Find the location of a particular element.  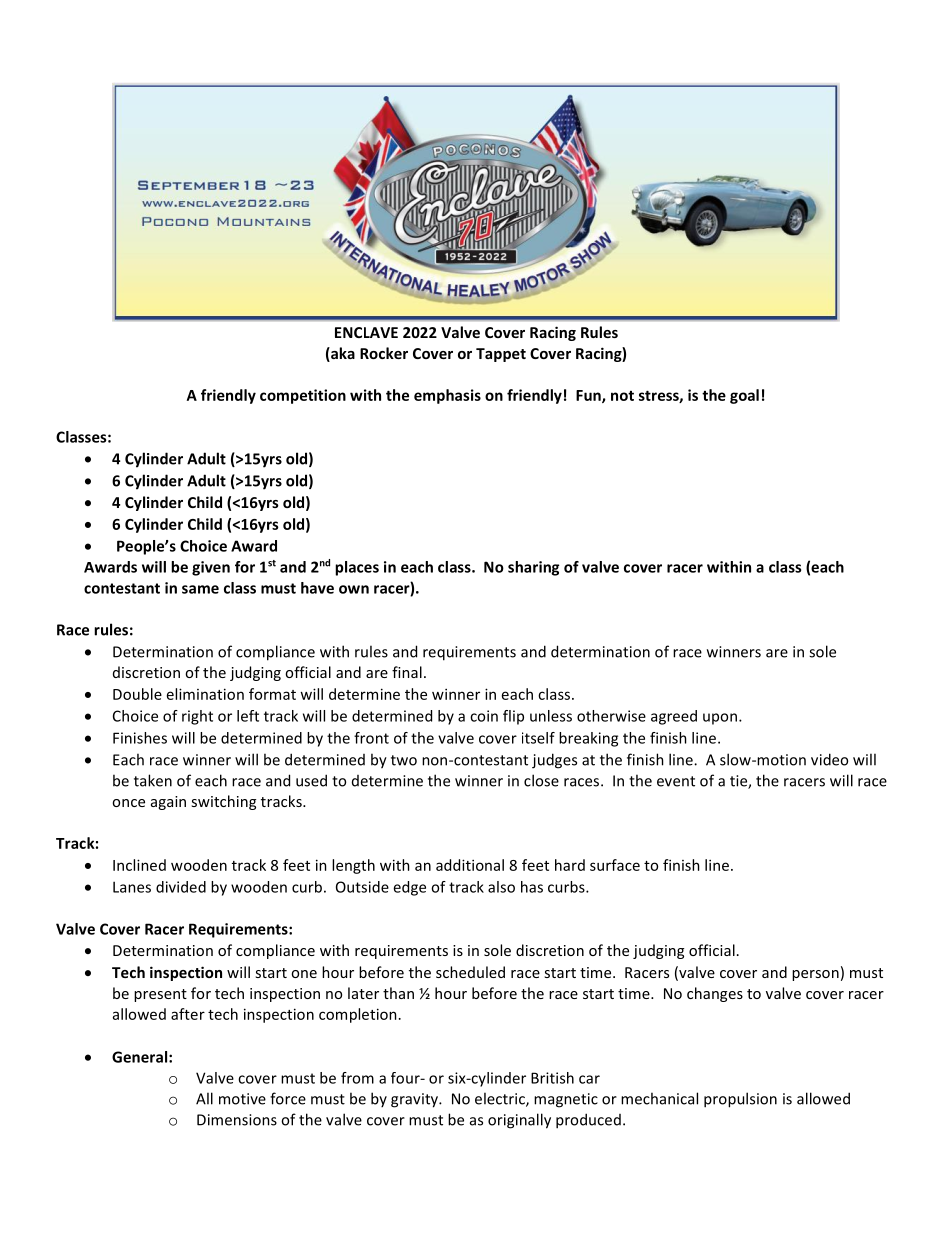

originally is located at coordinates (519, 1121).
